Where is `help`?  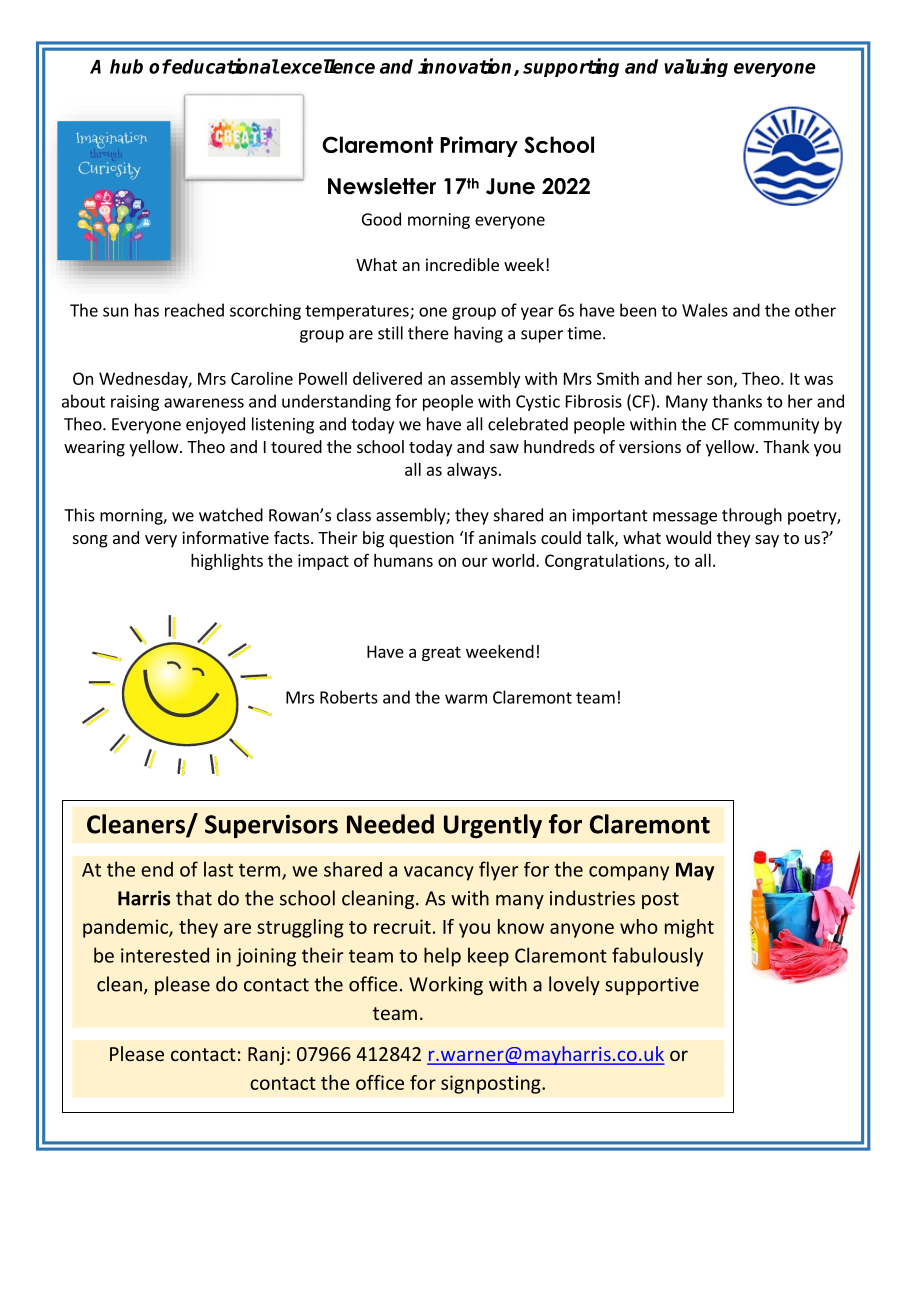
help is located at coordinates (442, 957).
